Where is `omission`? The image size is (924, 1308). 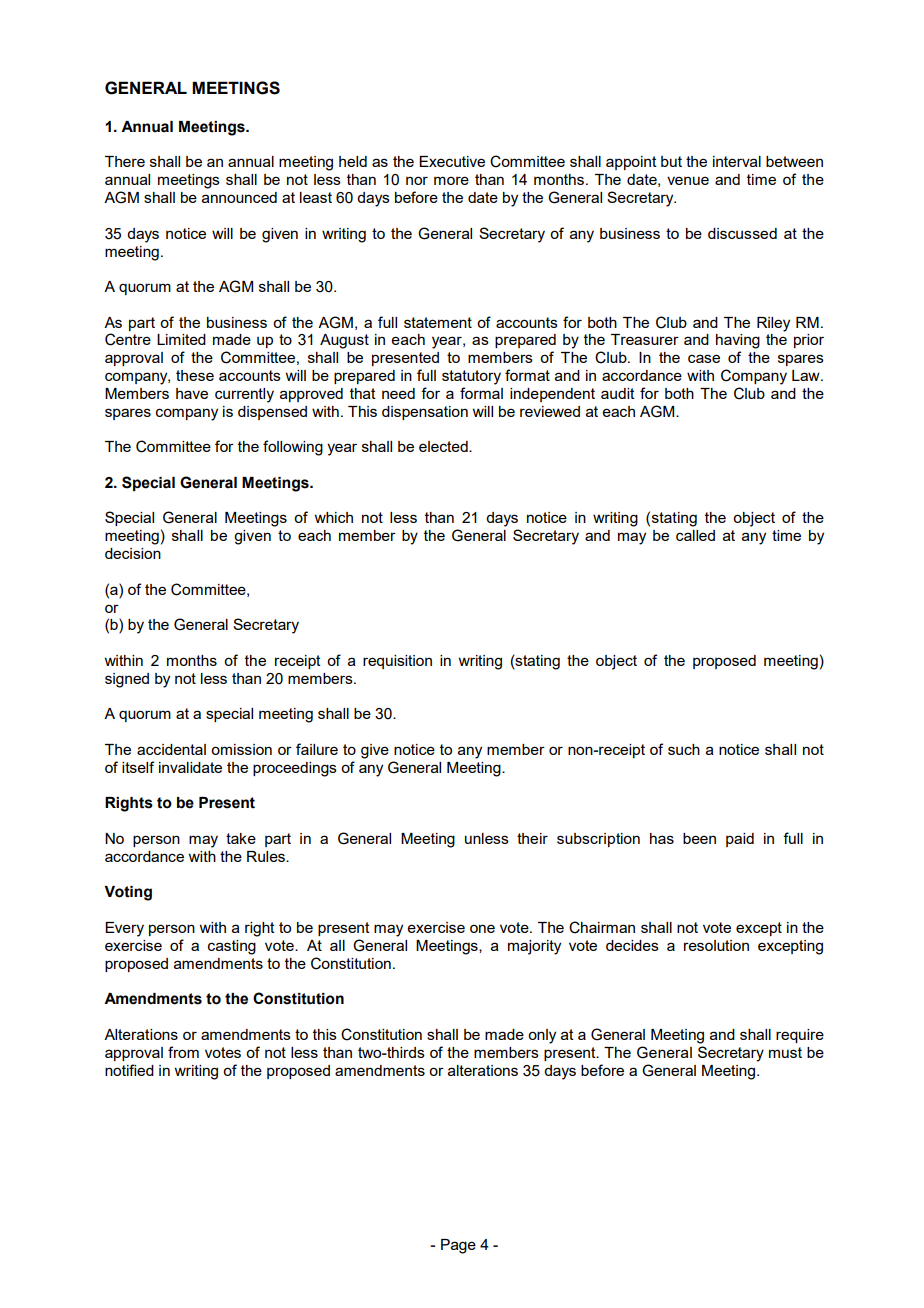 omission is located at coordinates (241, 749).
